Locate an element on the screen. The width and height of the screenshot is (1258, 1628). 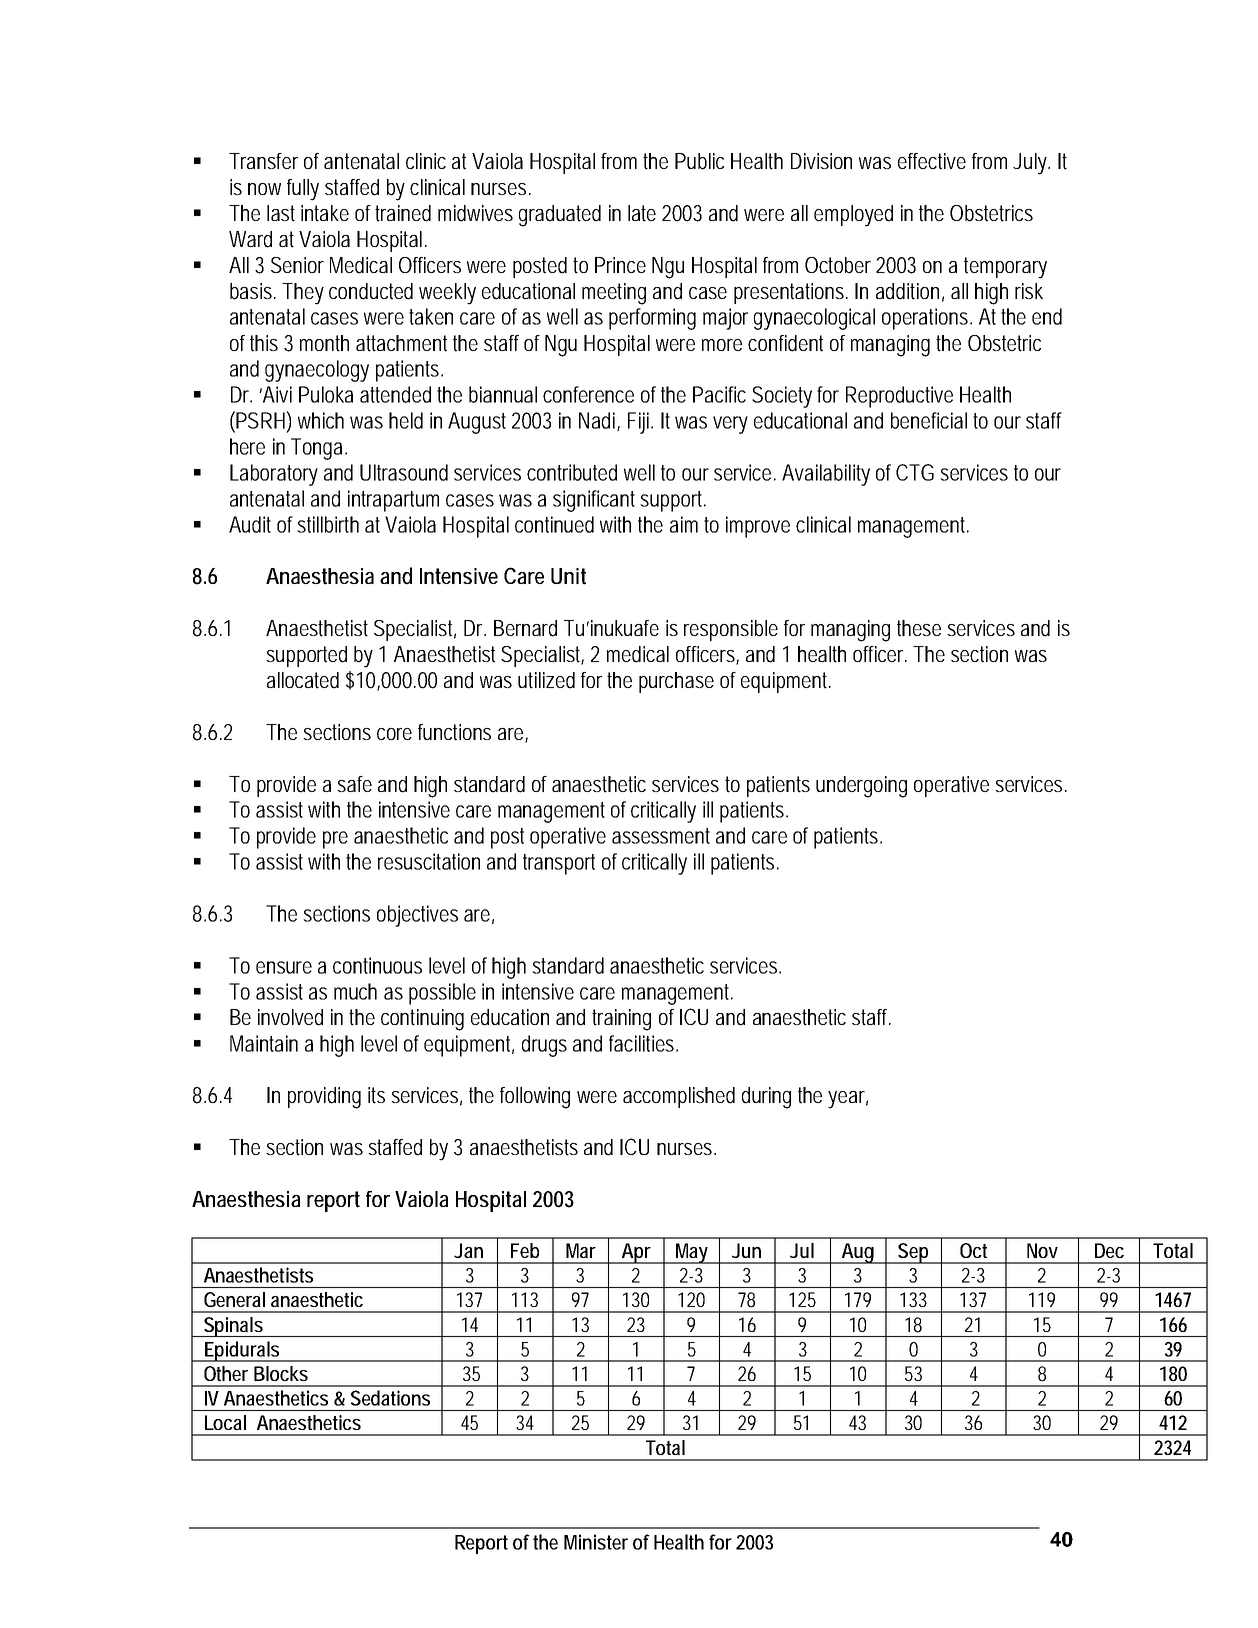
intake is located at coordinates (325, 213).
